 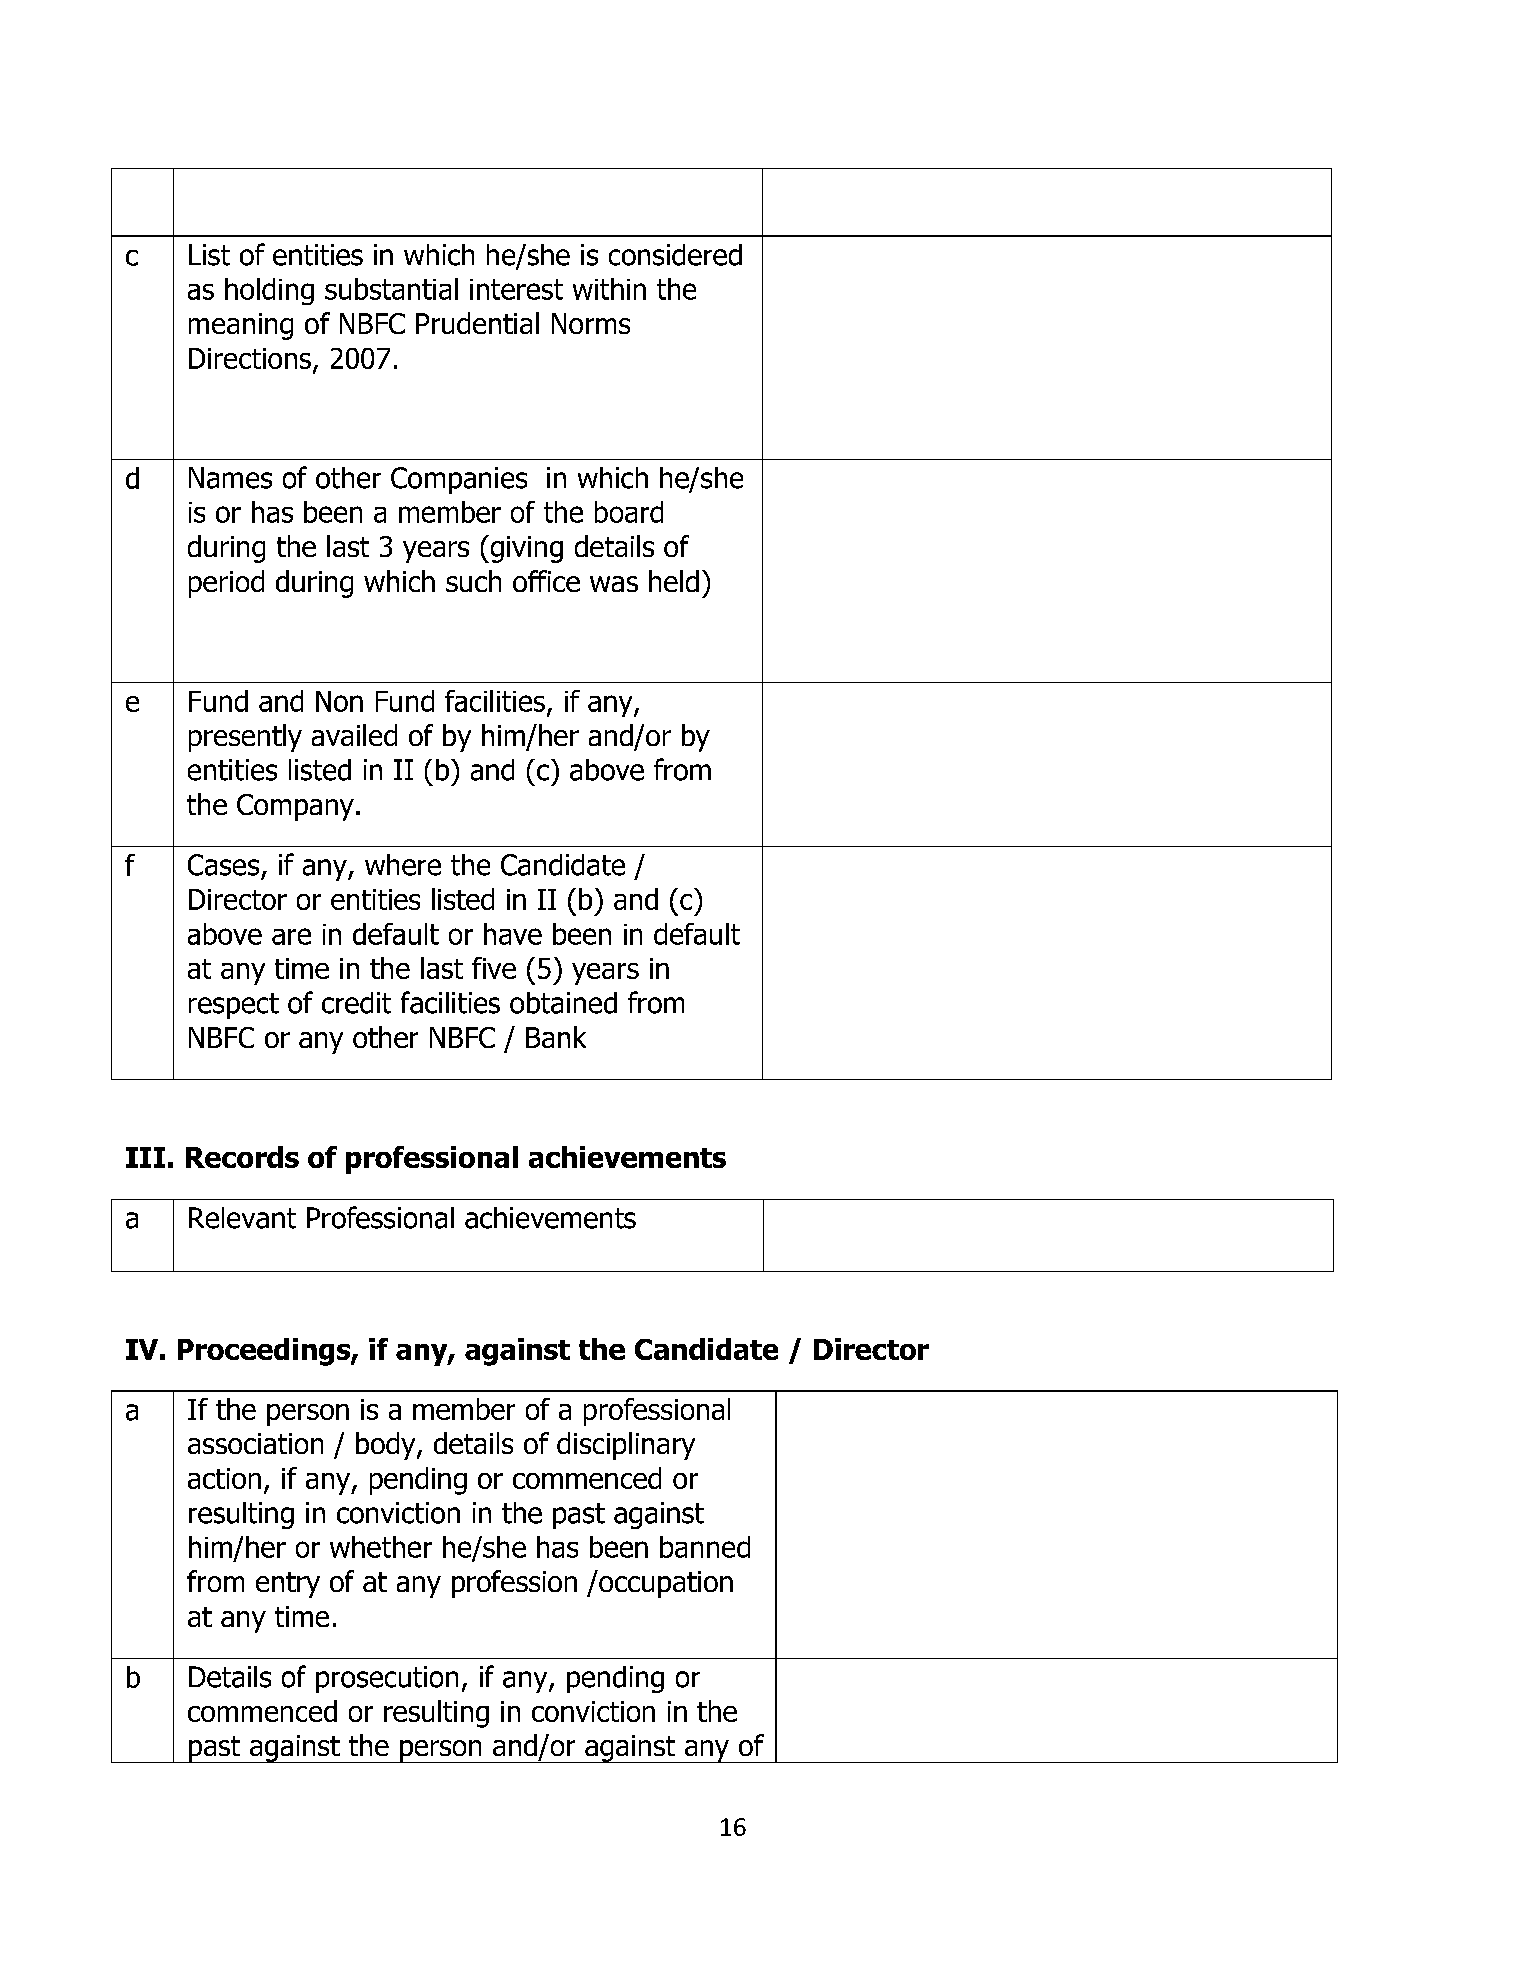 What do you see at coordinates (387, 1446) in the screenshot?
I see `body` at bounding box center [387, 1446].
